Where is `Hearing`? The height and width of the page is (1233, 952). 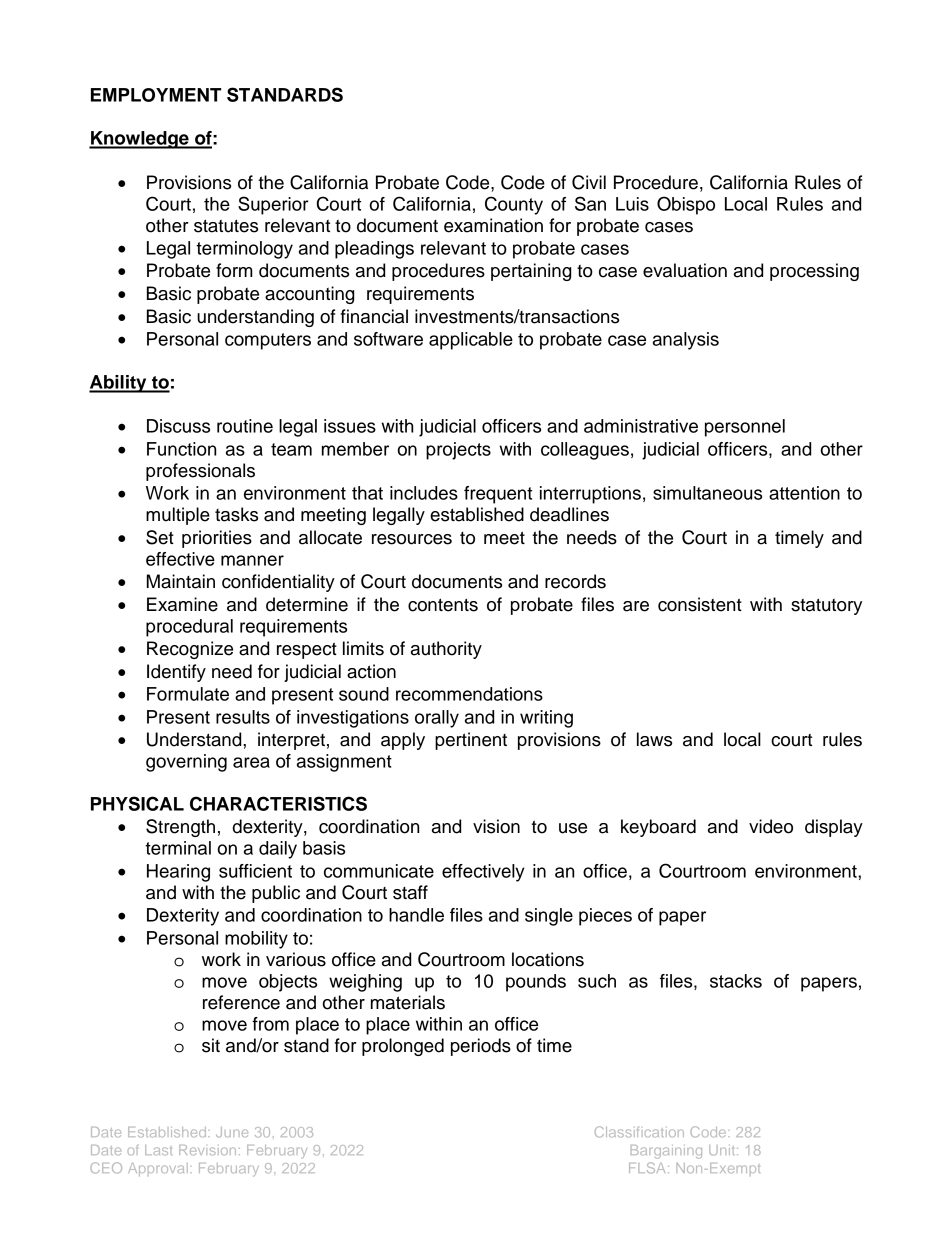
Hearing is located at coordinates (178, 873).
